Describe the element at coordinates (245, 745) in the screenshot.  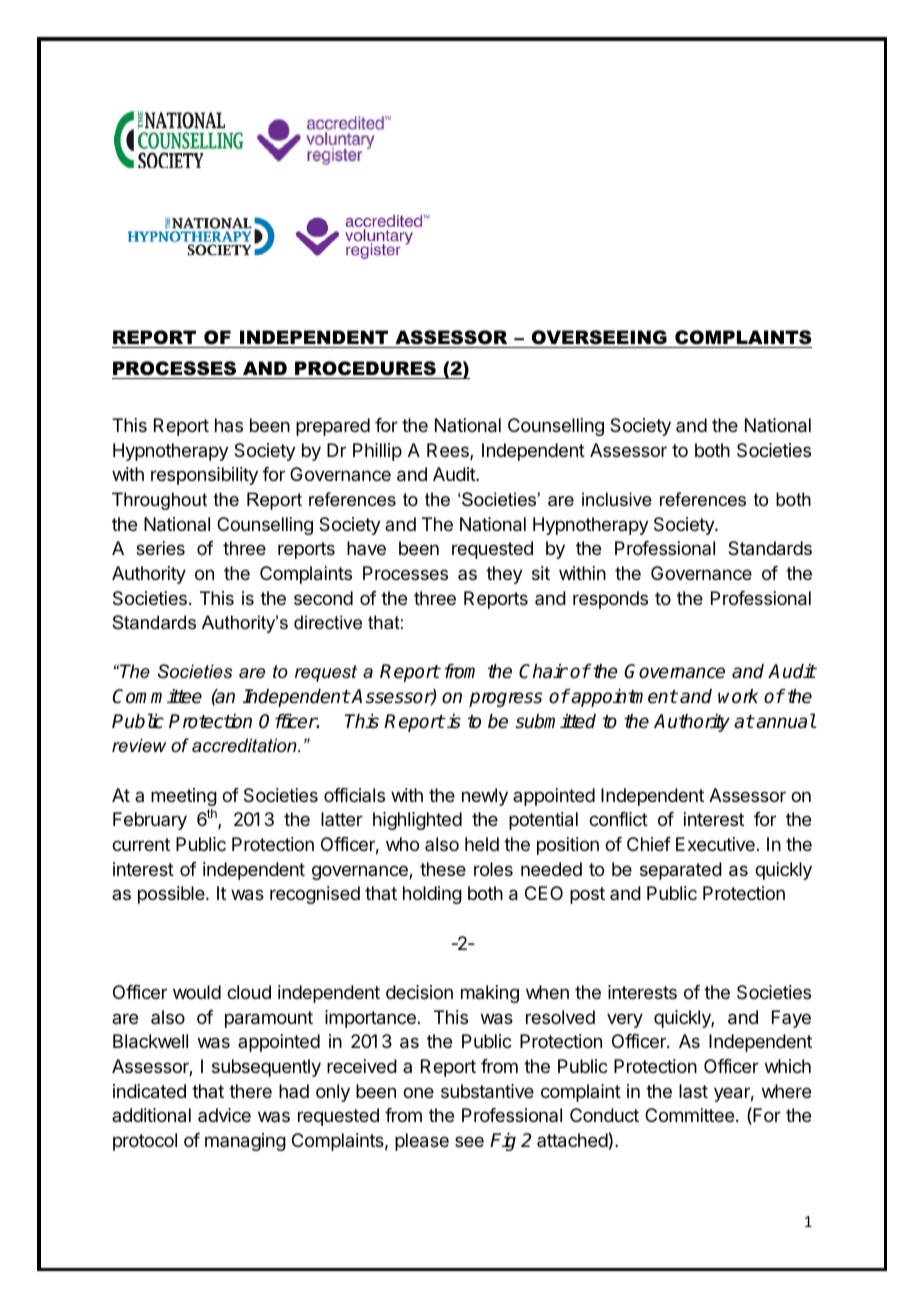
I see `accreditation` at that location.
